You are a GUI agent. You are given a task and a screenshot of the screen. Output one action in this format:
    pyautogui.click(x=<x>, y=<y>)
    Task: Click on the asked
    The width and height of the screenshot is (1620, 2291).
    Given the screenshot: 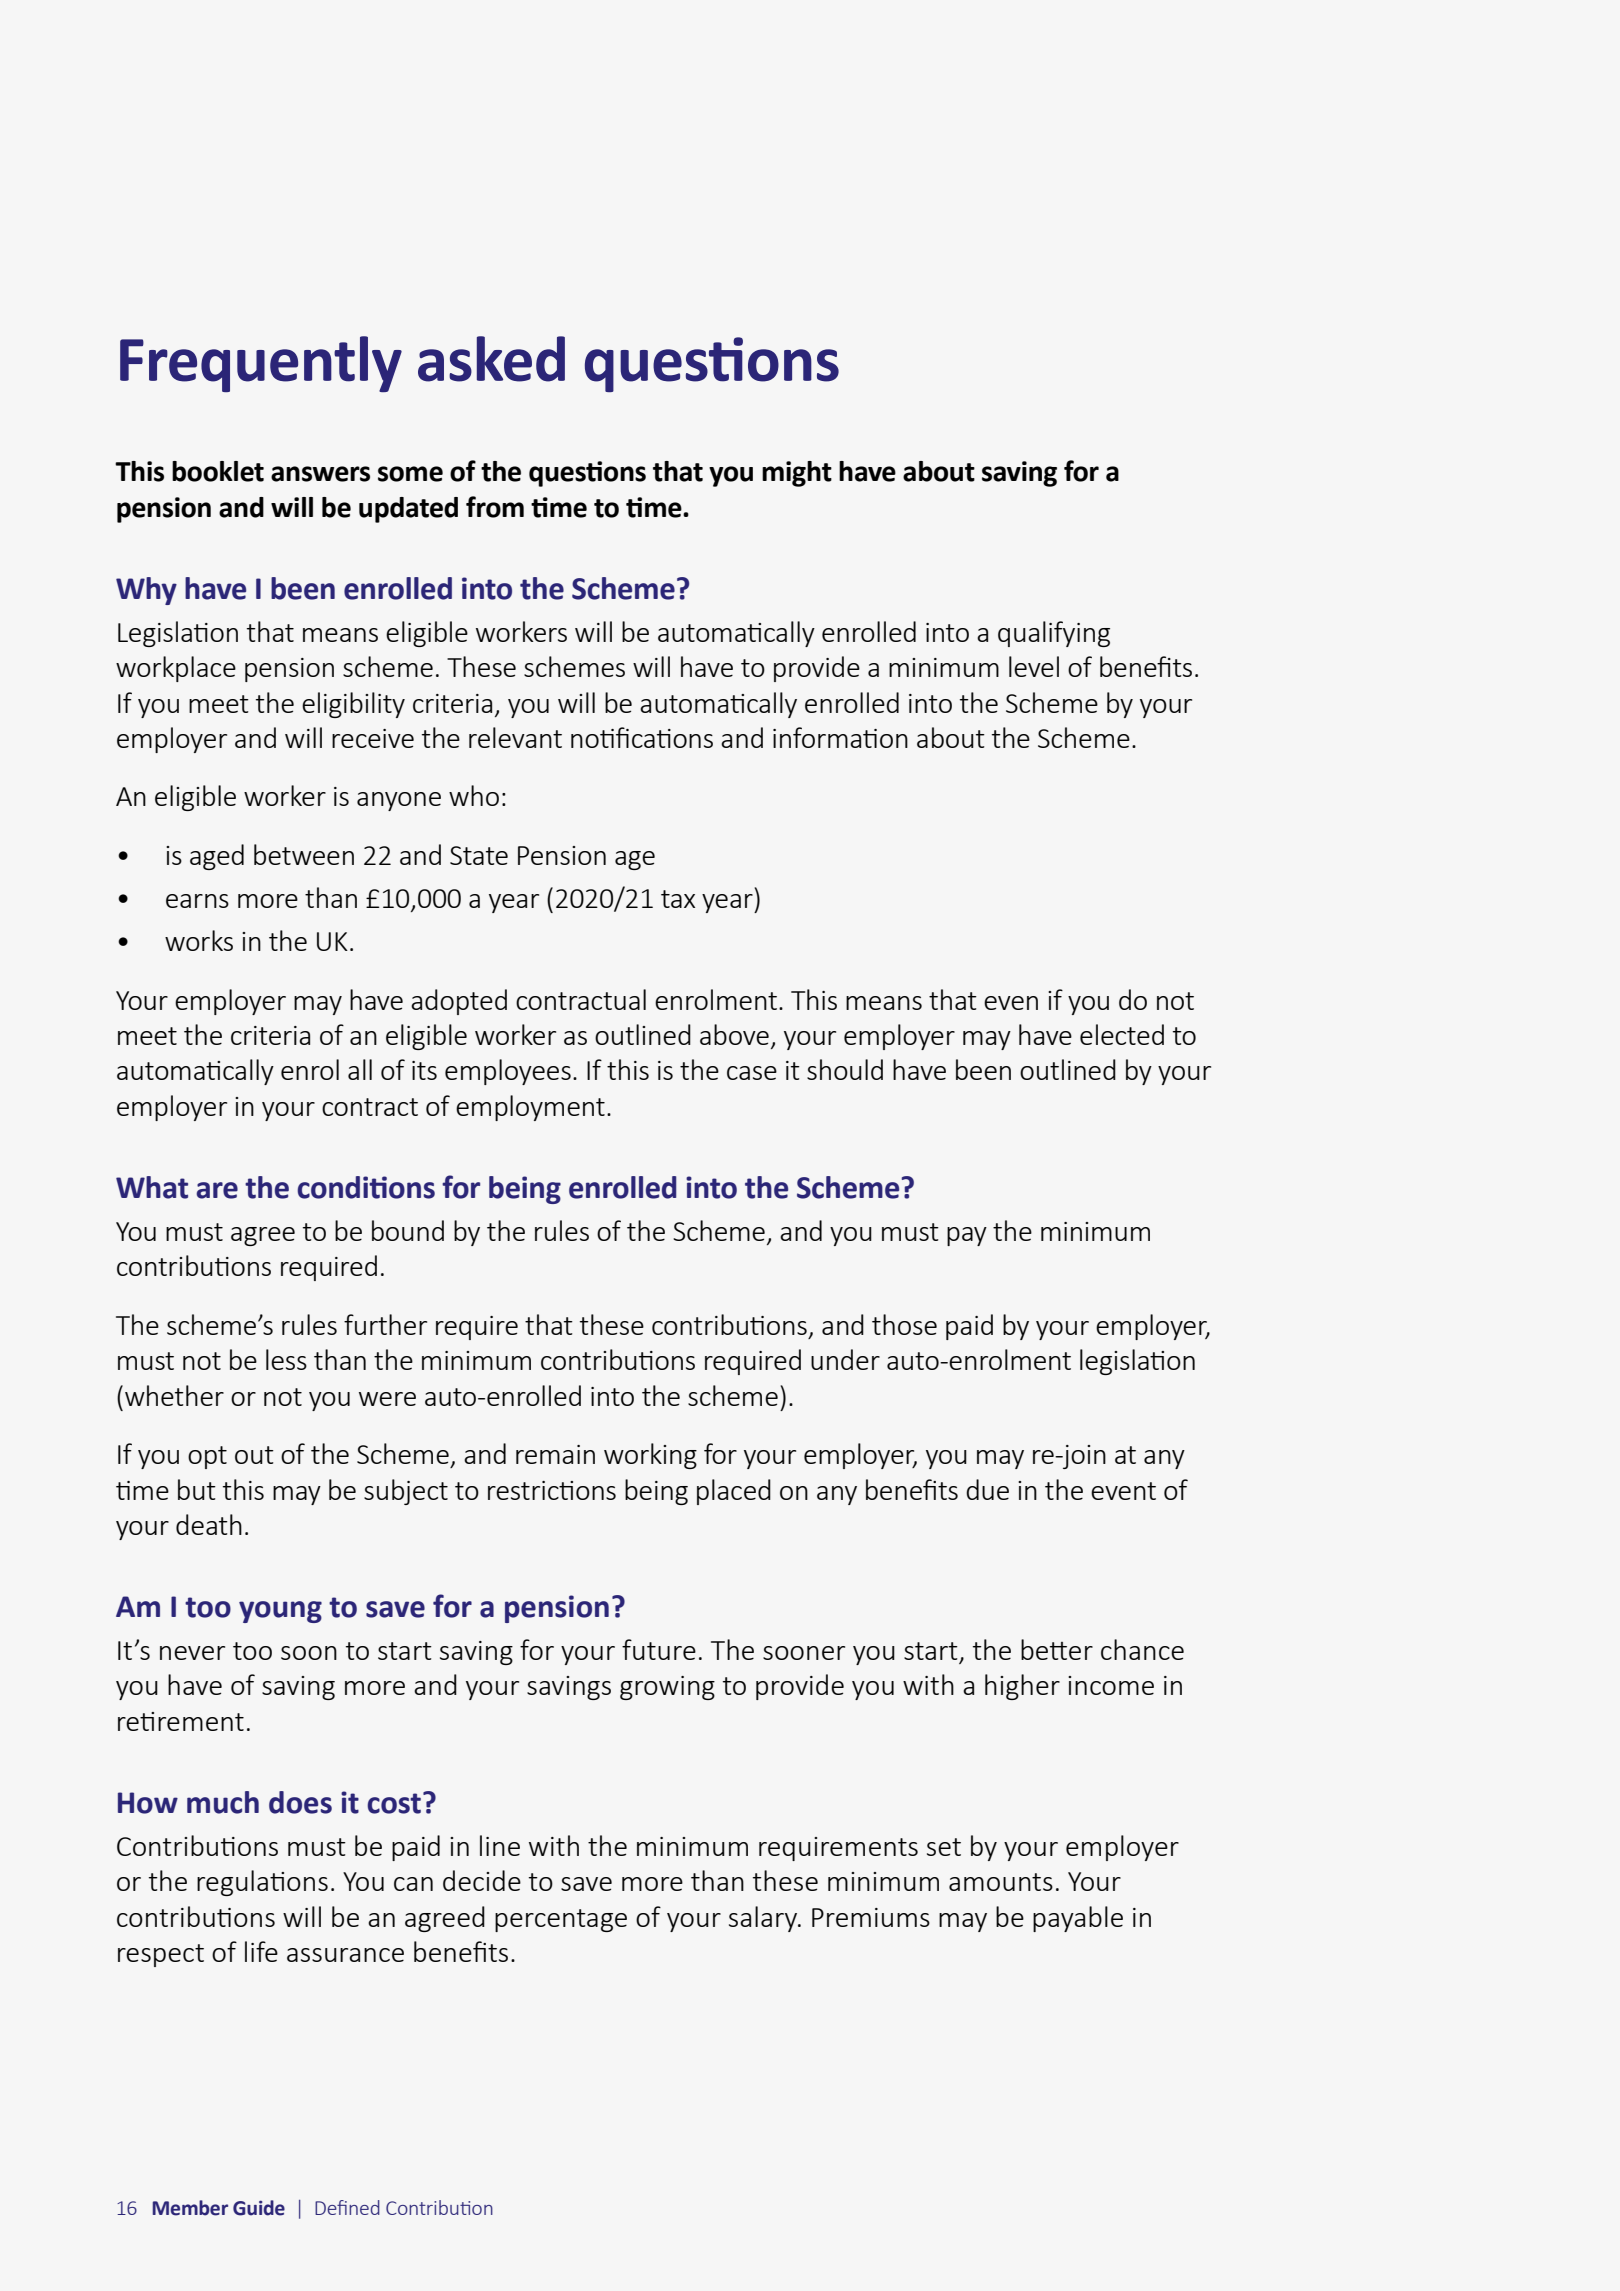 What is the action you would take?
    pyautogui.click(x=491, y=359)
